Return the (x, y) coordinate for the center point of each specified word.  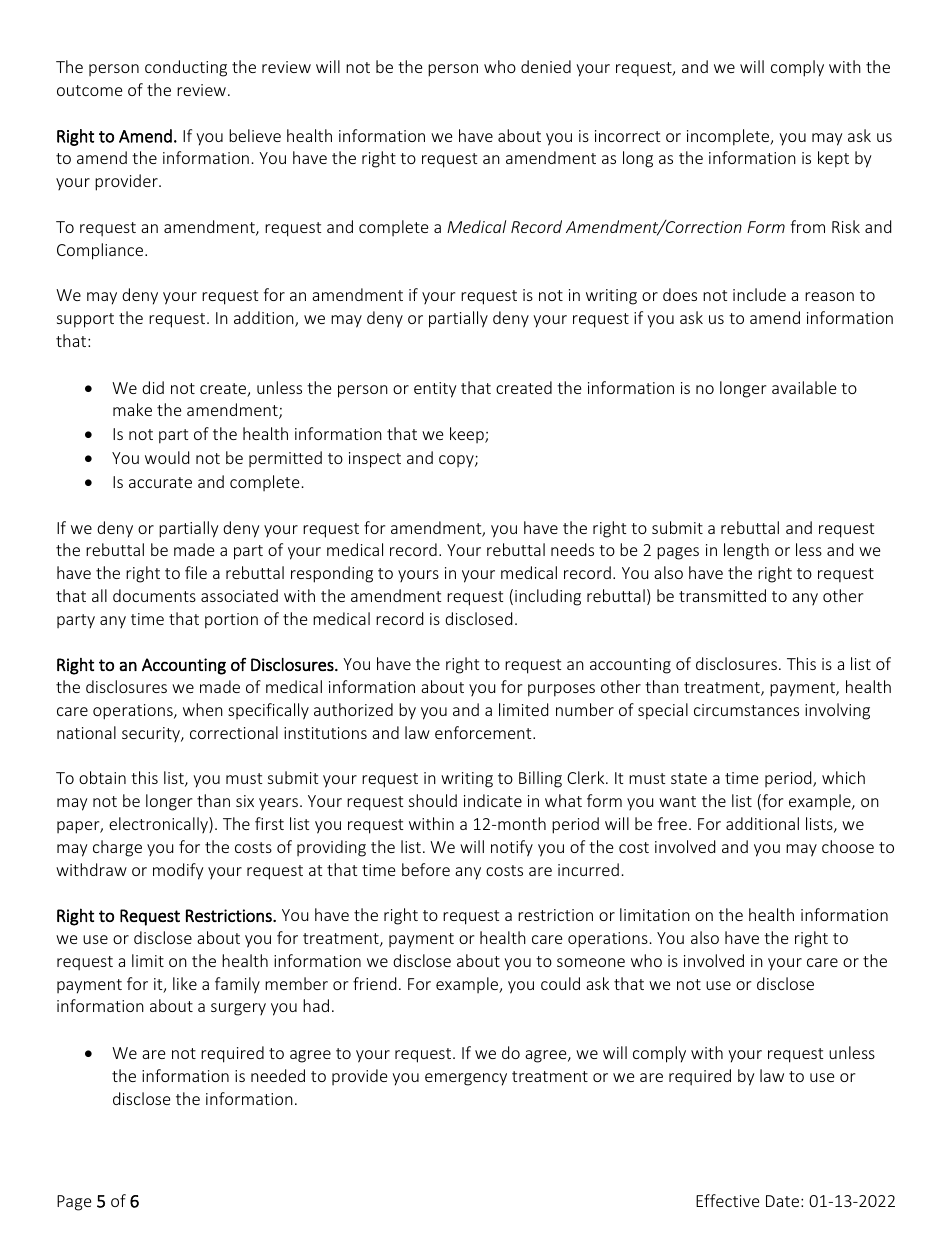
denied (546, 66)
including (548, 597)
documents (154, 595)
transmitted (722, 595)
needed (278, 1075)
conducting (186, 68)
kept (833, 159)
